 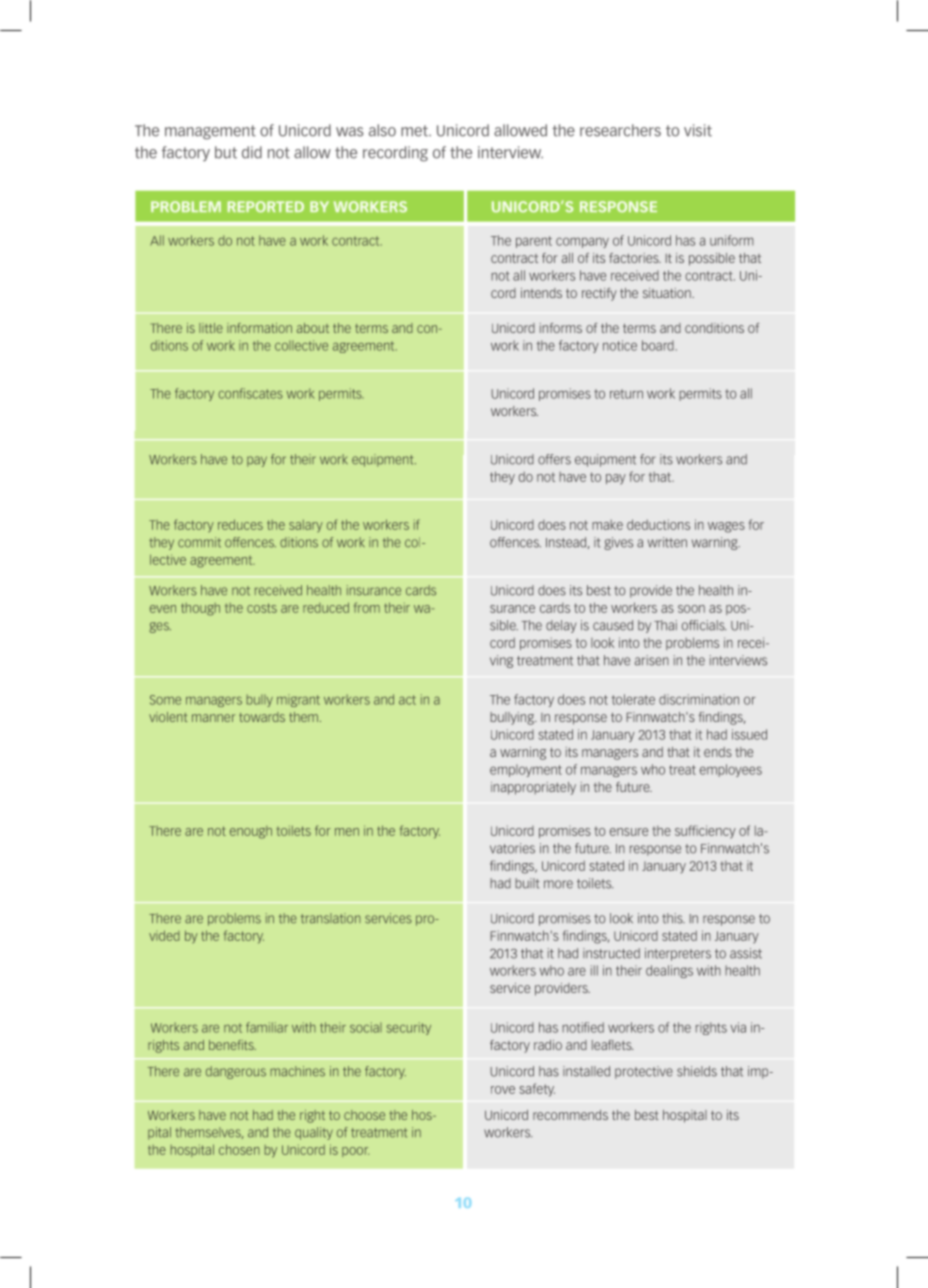 What do you see at coordinates (226, 152) in the image?
I see `but` at bounding box center [226, 152].
